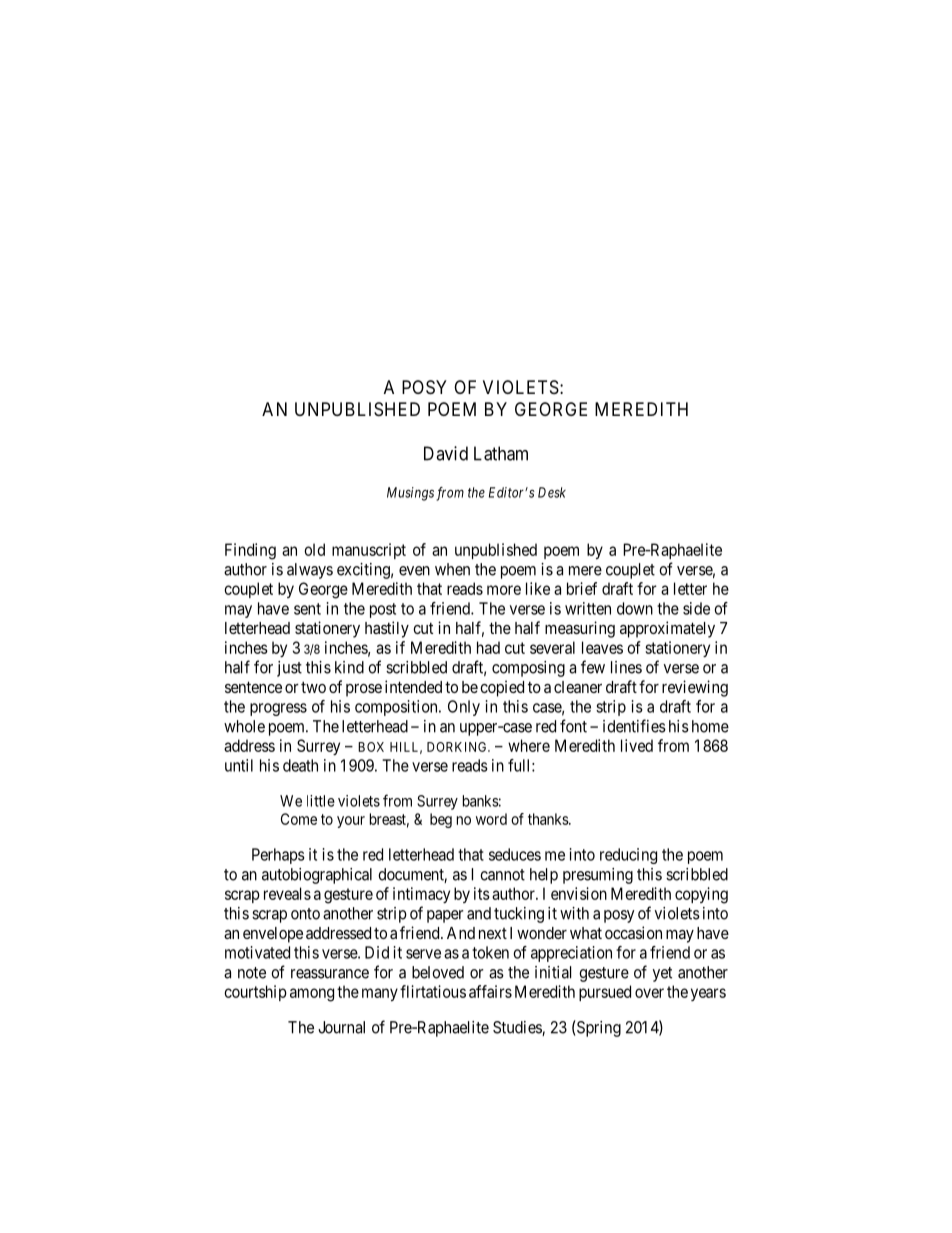 The height and width of the screenshot is (1233, 952). Describe the element at coordinates (490, 991) in the screenshot. I see `affairs` at that location.
